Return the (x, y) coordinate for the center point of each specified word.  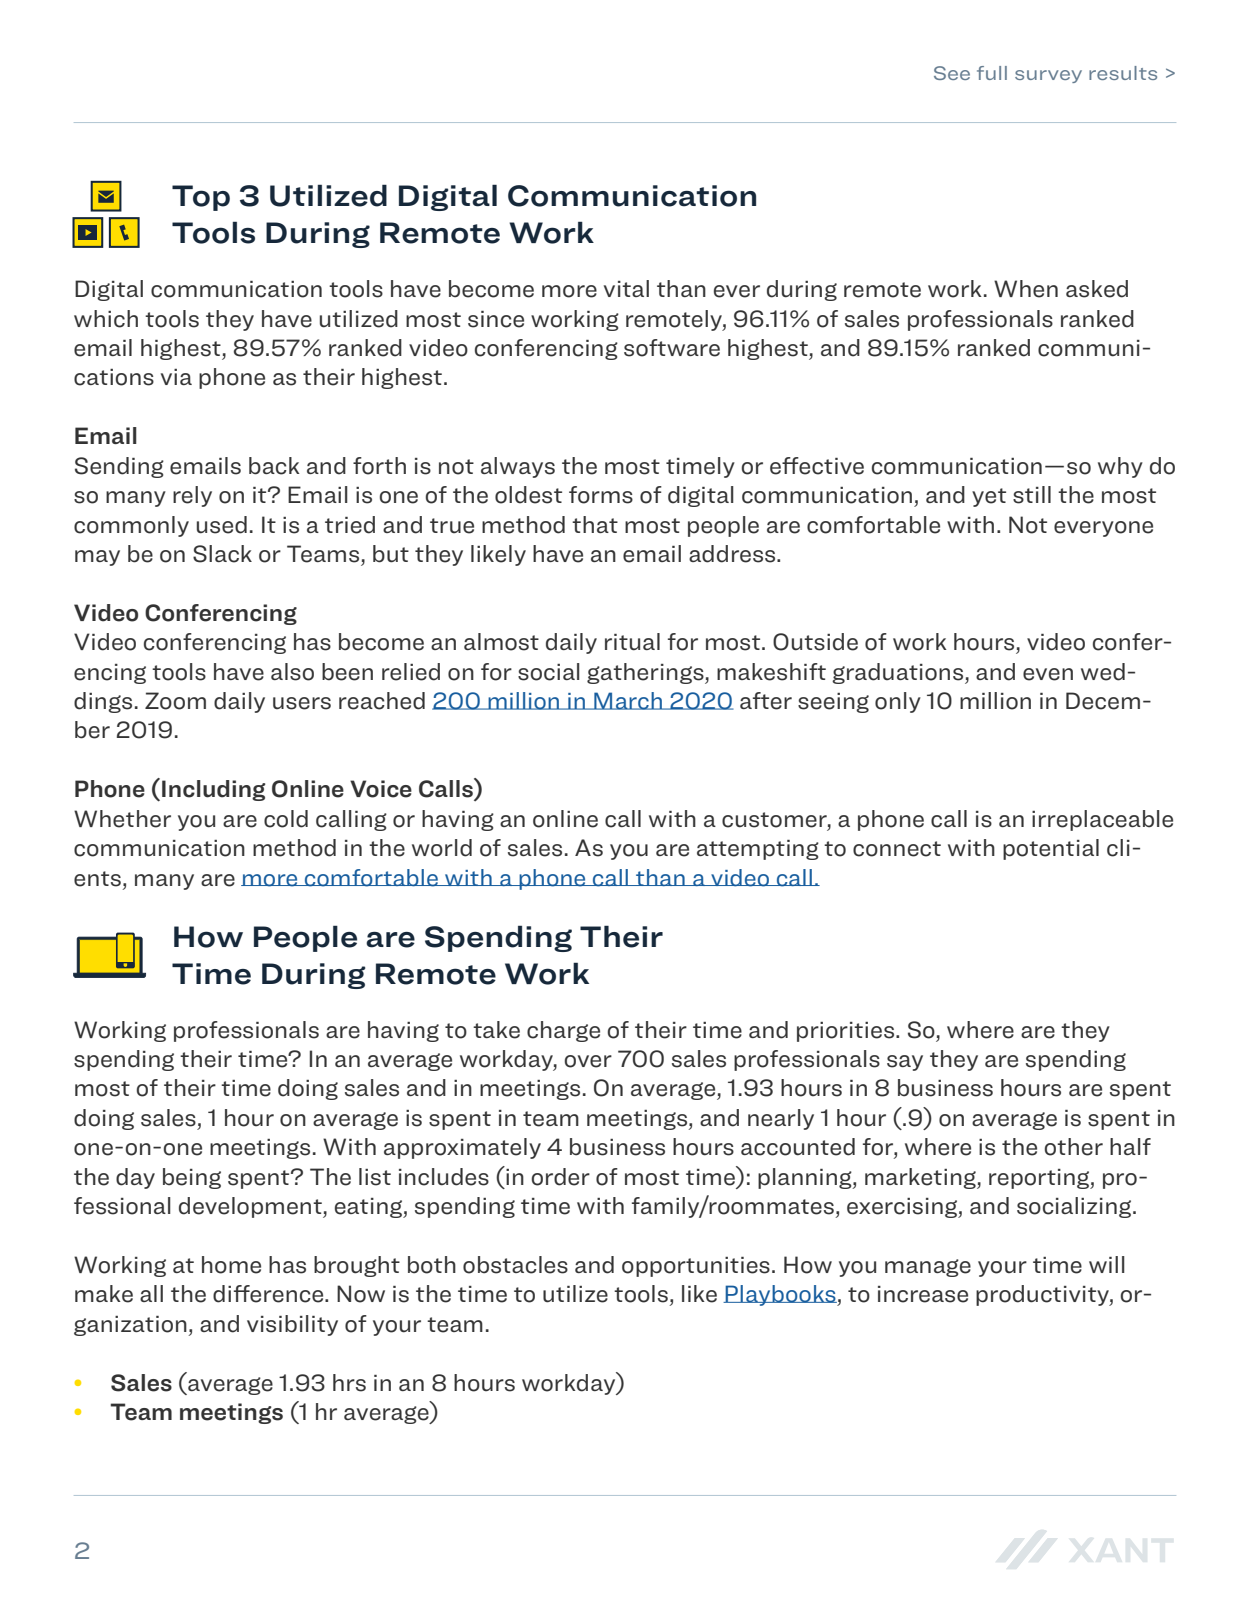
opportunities (696, 1267)
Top (201, 198)
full (992, 73)
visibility (292, 1325)
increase (923, 1294)
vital (626, 288)
